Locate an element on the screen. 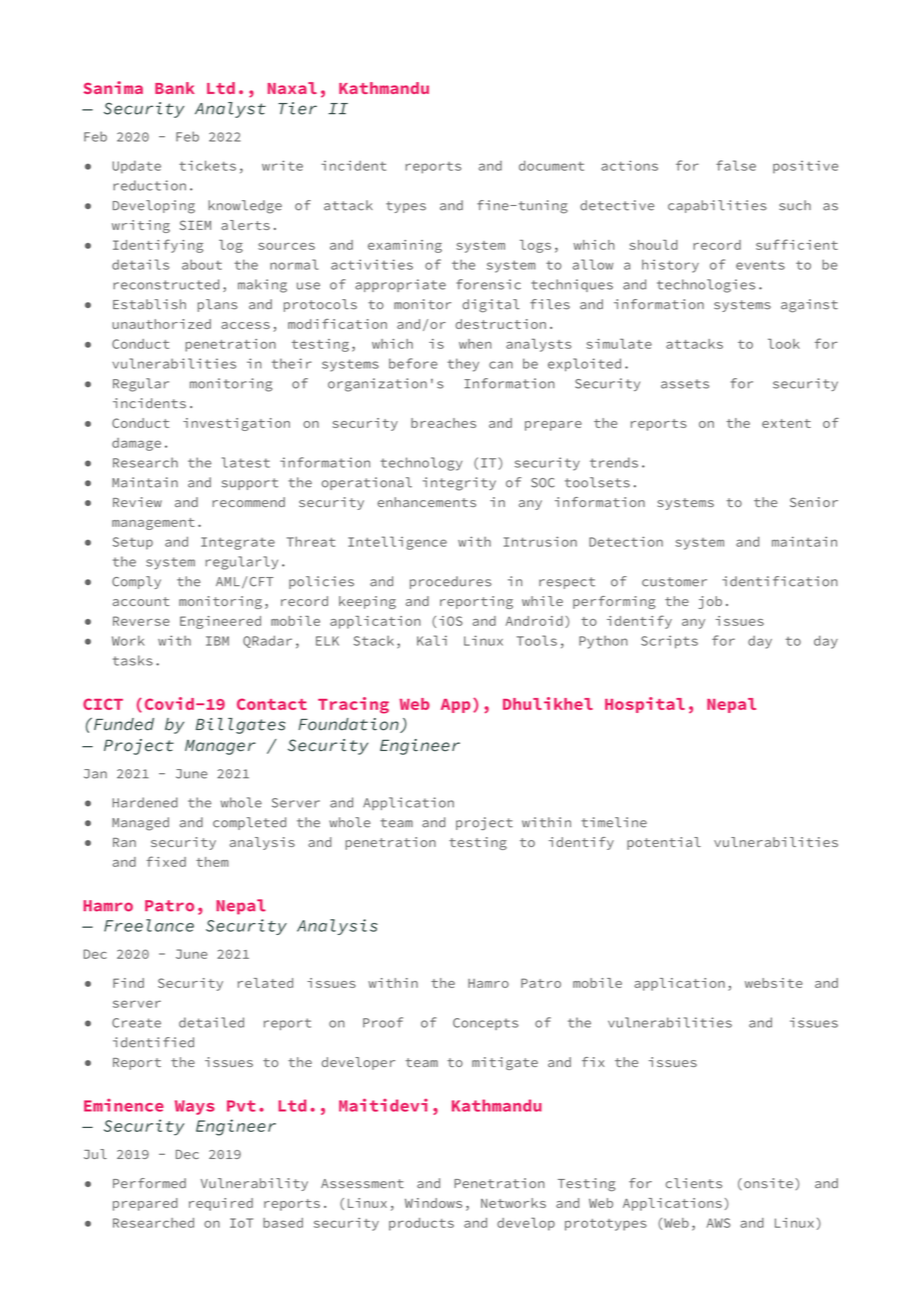 Image resolution: width=924 pixels, height=1307 pixels. IBM is located at coordinates (217, 641).
